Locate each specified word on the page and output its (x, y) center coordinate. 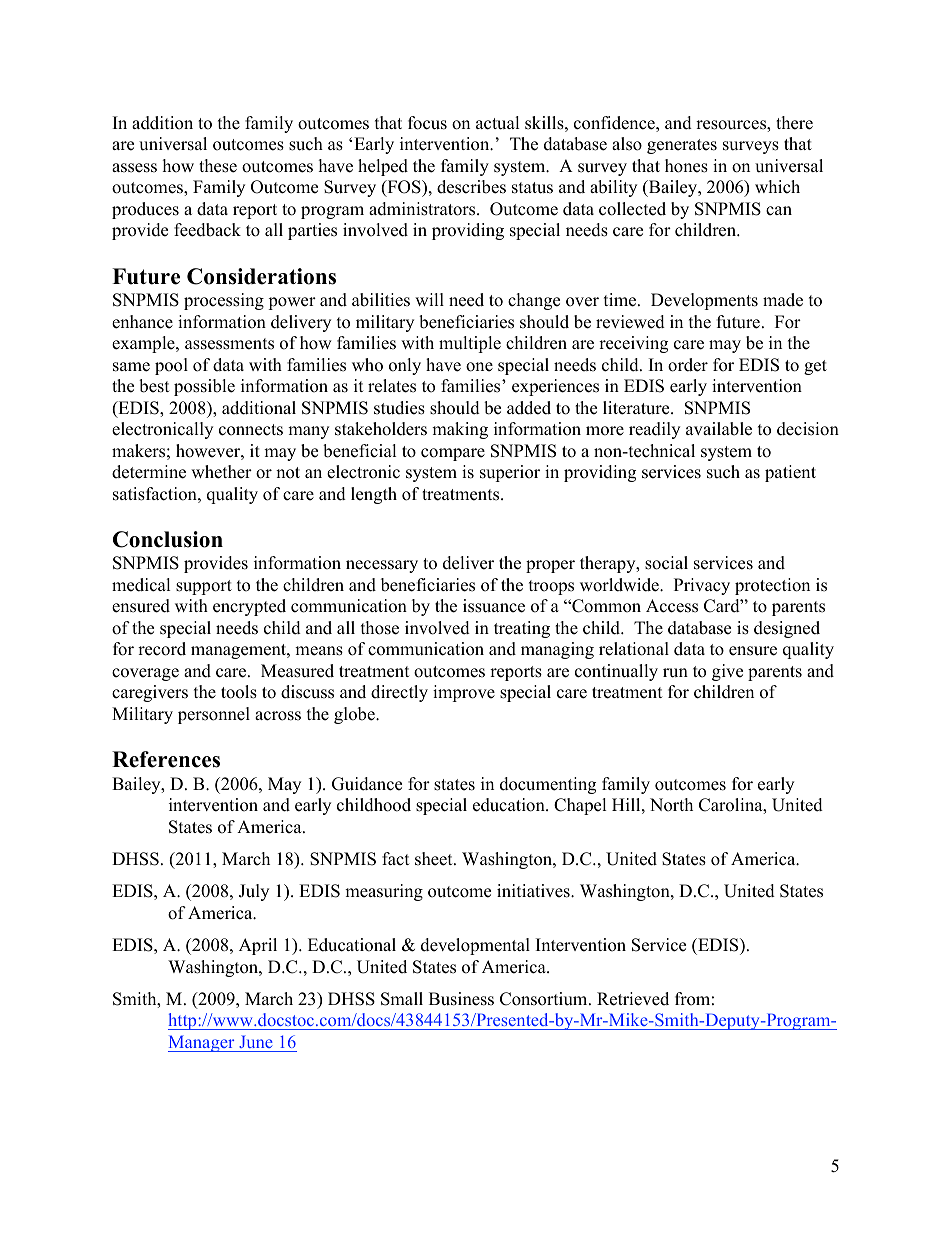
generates (682, 146)
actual (498, 123)
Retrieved (633, 999)
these (218, 166)
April (258, 946)
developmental (475, 946)
